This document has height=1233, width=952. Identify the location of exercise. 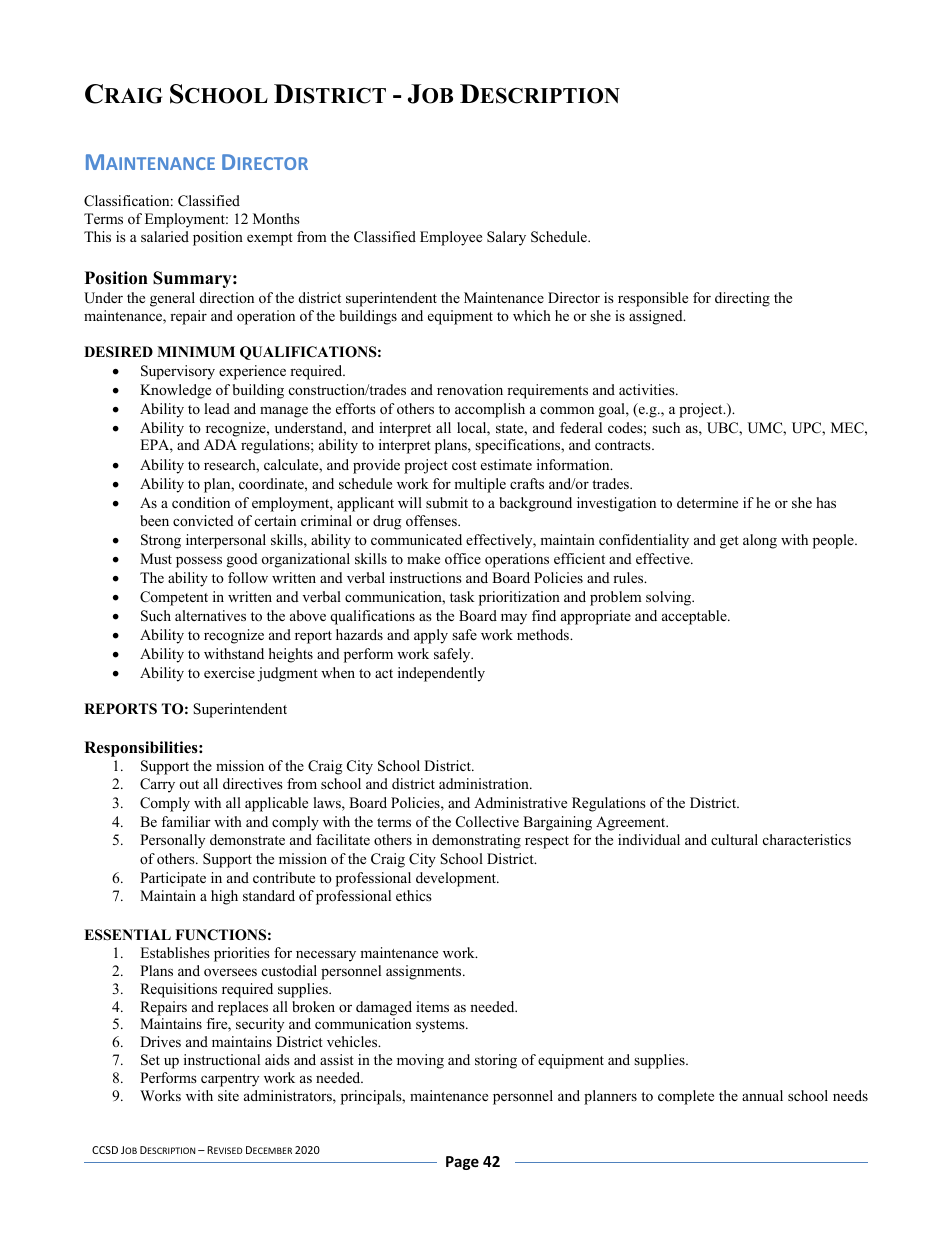
(229, 672).
